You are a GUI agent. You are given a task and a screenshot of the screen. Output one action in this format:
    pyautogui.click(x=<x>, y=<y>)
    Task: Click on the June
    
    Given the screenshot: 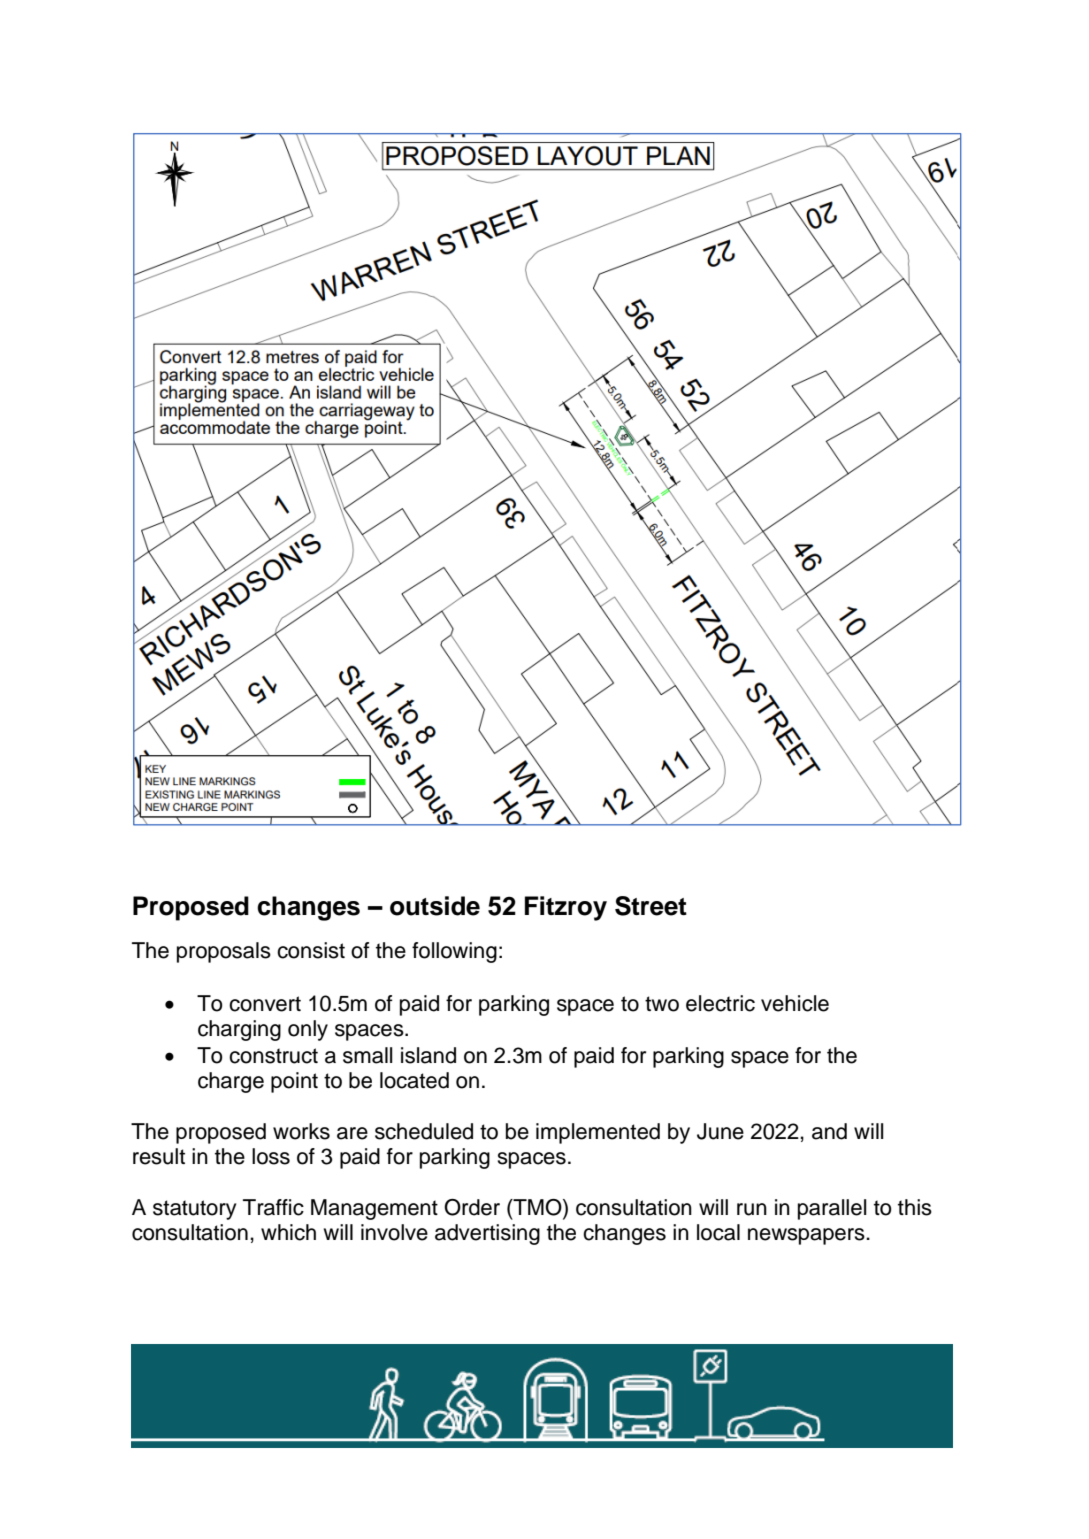 What is the action you would take?
    pyautogui.click(x=720, y=1131)
